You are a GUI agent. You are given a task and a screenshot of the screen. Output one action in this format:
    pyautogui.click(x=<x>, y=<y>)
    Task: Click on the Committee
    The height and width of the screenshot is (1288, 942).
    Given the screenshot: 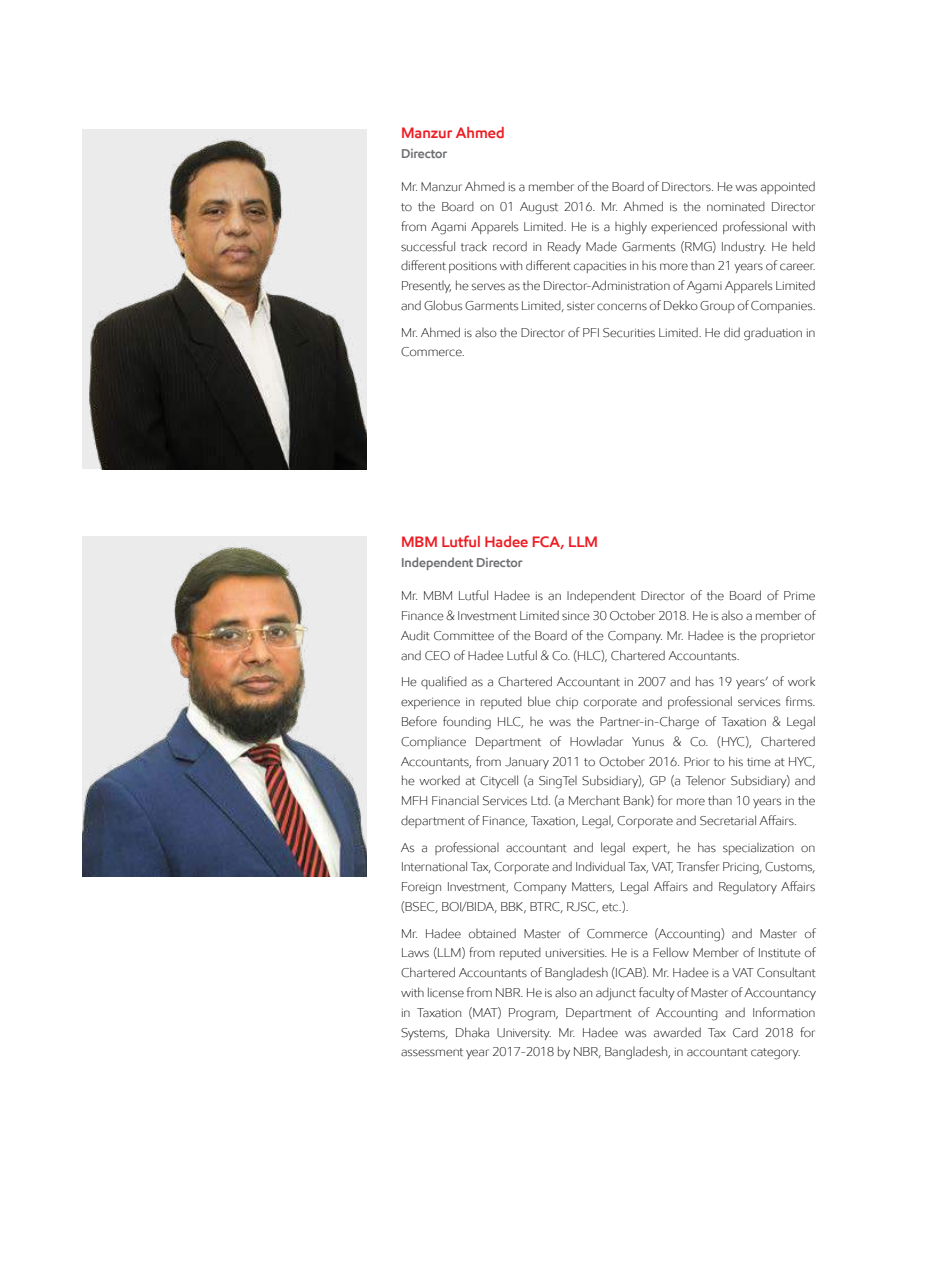 What is the action you would take?
    pyautogui.click(x=464, y=636)
